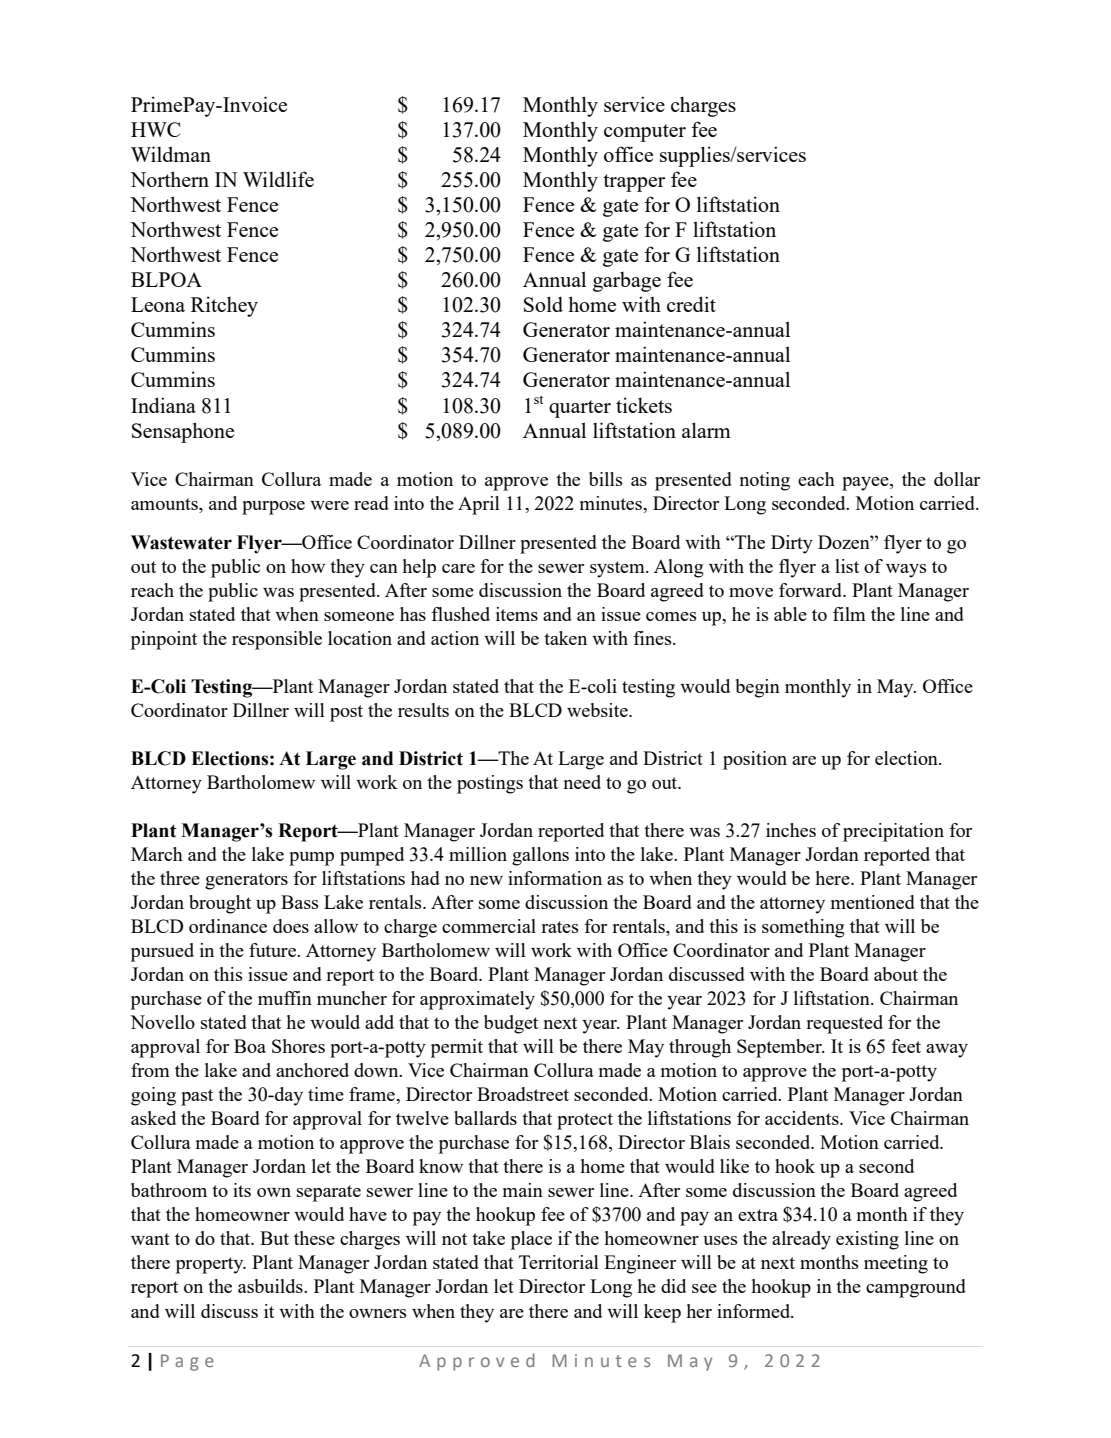 Image resolution: width=1111 pixels, height=1438 pixels. What do you see at coordinates (163, 405) in the screenshot?
I see `Indiana` at bounding box center [163, 405].
